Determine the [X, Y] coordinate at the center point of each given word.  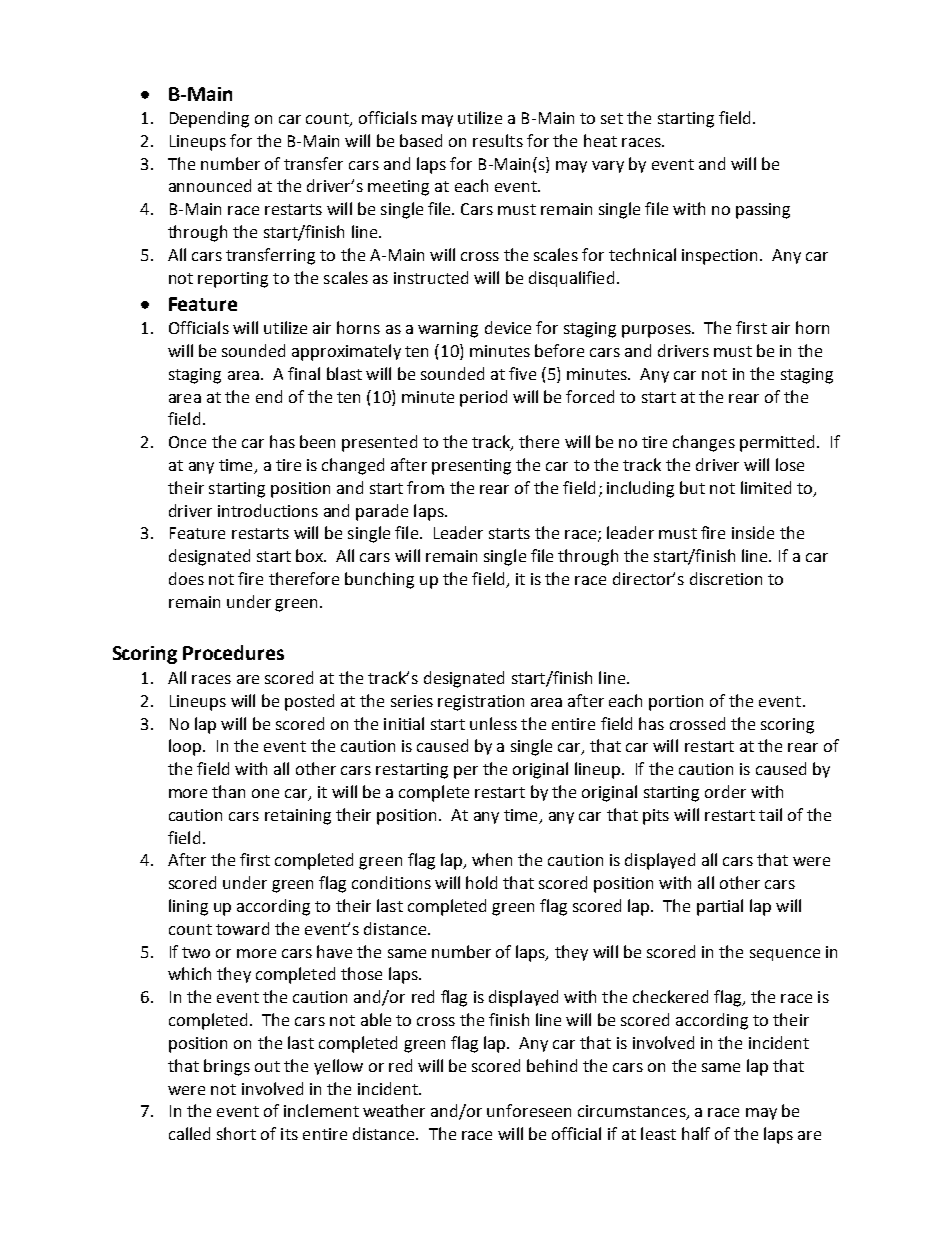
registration [481, 703]
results [498, 140]
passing [763, 211]
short [236, 1133]
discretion [726, 578]
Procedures [233, 652]
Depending [209, 119]
